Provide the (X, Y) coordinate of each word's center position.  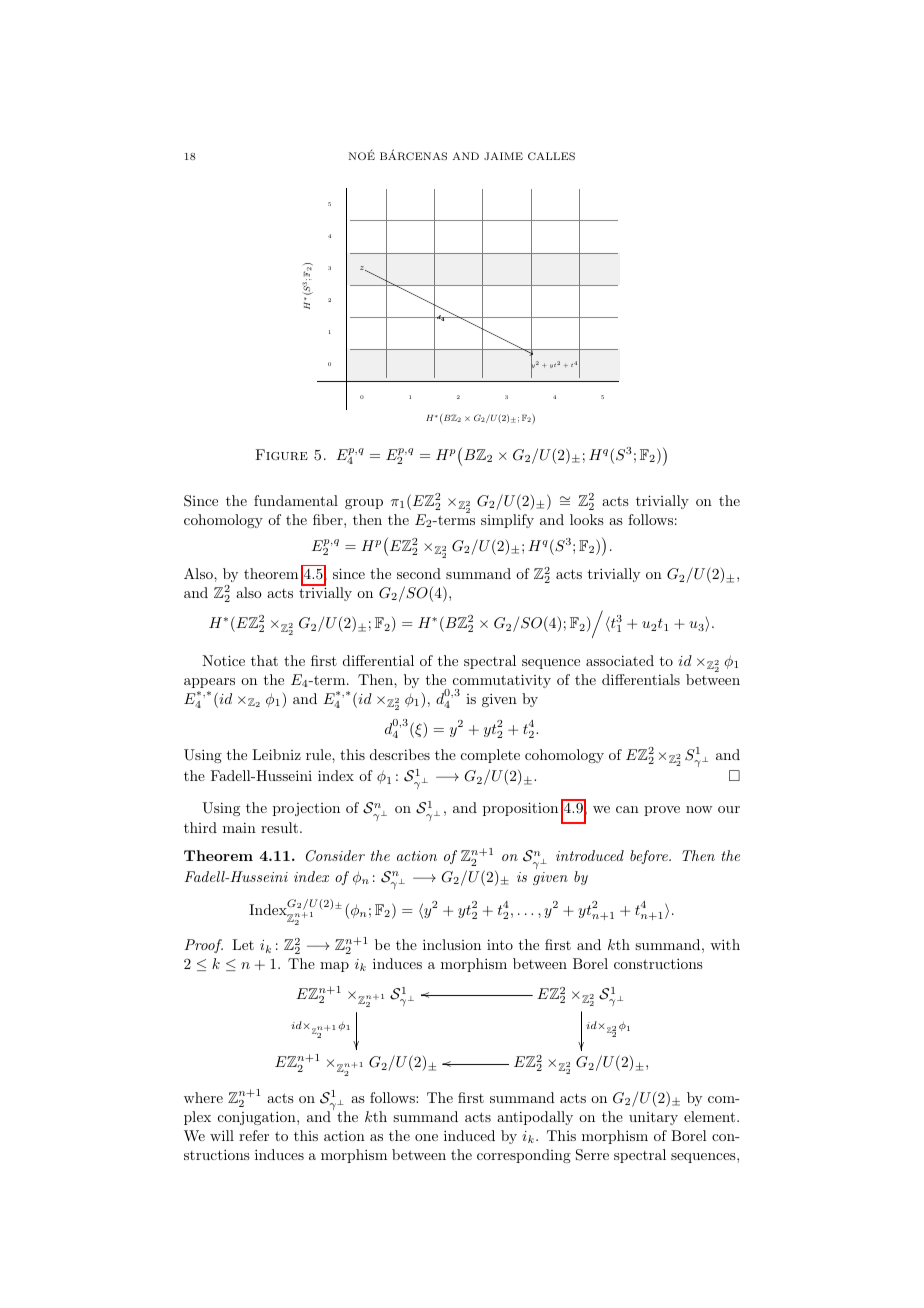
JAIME (503, 156)
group (364, 504)
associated (620, 660)
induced (469, 1135)
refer (254, 1135)
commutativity (502, 682)
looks (587, 519)
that (264, 660)
